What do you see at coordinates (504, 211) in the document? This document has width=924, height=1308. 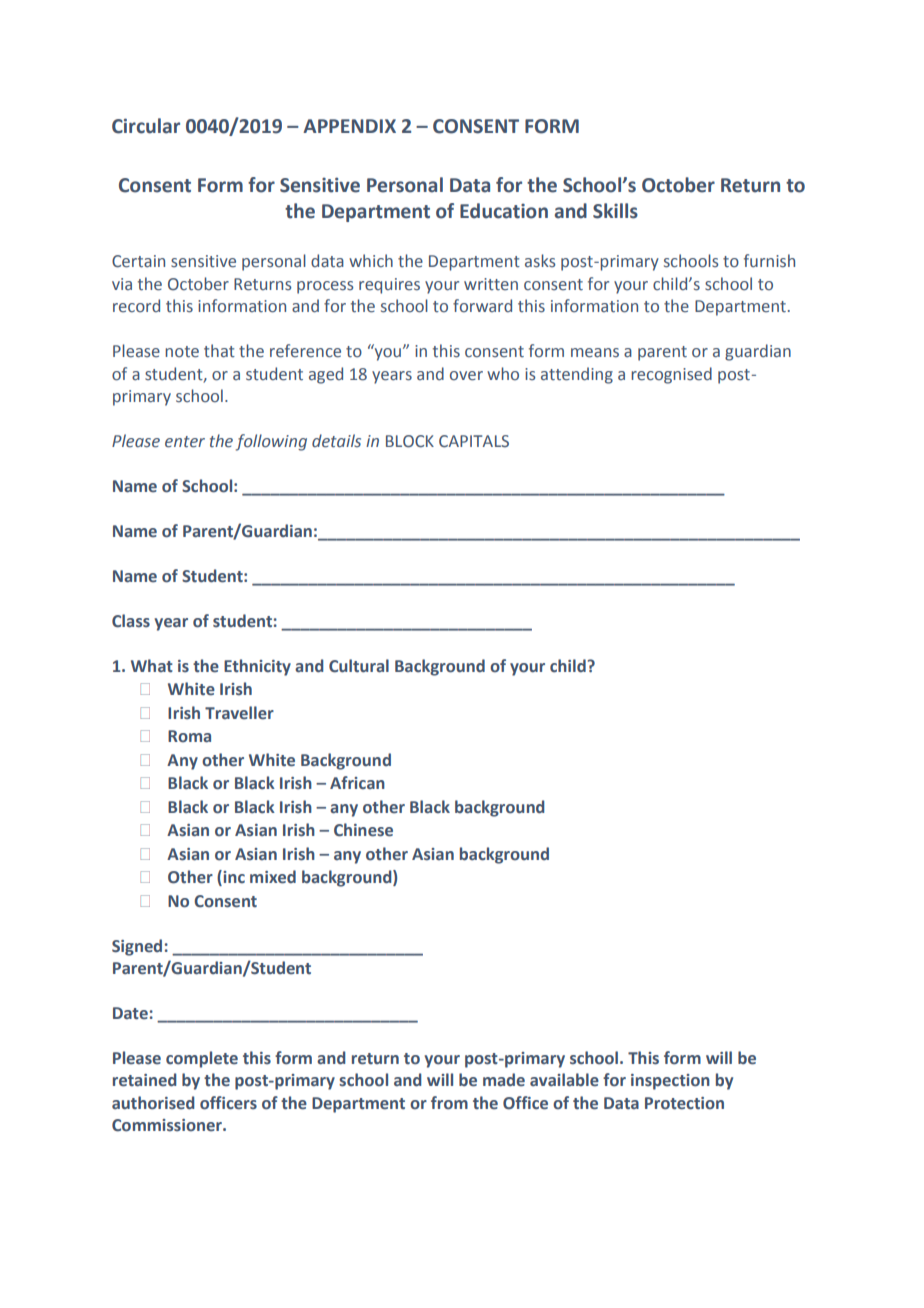 I see `Education` at bounding box center [504, 211].
